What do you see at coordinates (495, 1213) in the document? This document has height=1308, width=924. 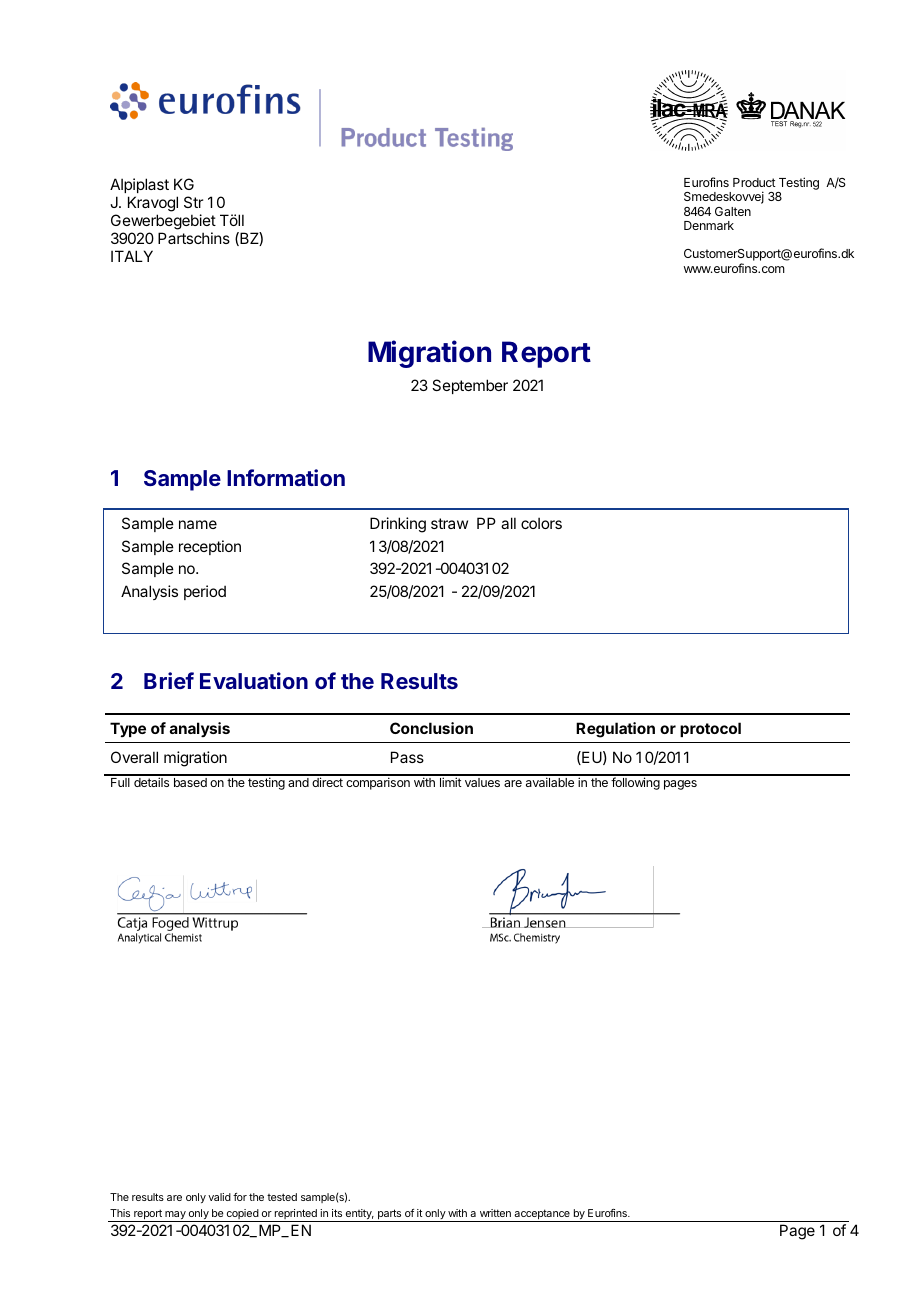 I see `written` at bounding box center [495, 1213].
